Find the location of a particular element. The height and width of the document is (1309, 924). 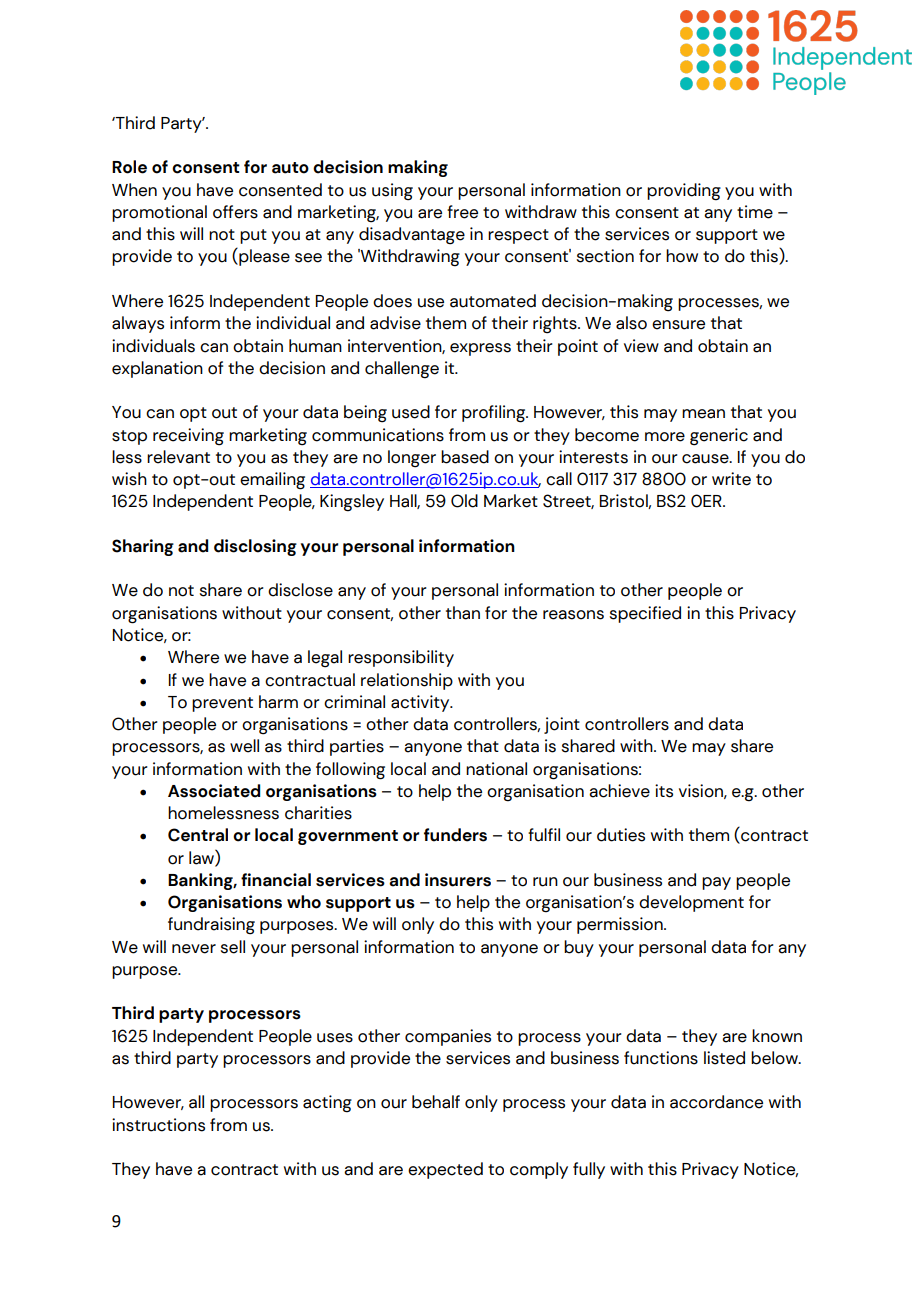

instructions is located at coordinates (158, 1125).
